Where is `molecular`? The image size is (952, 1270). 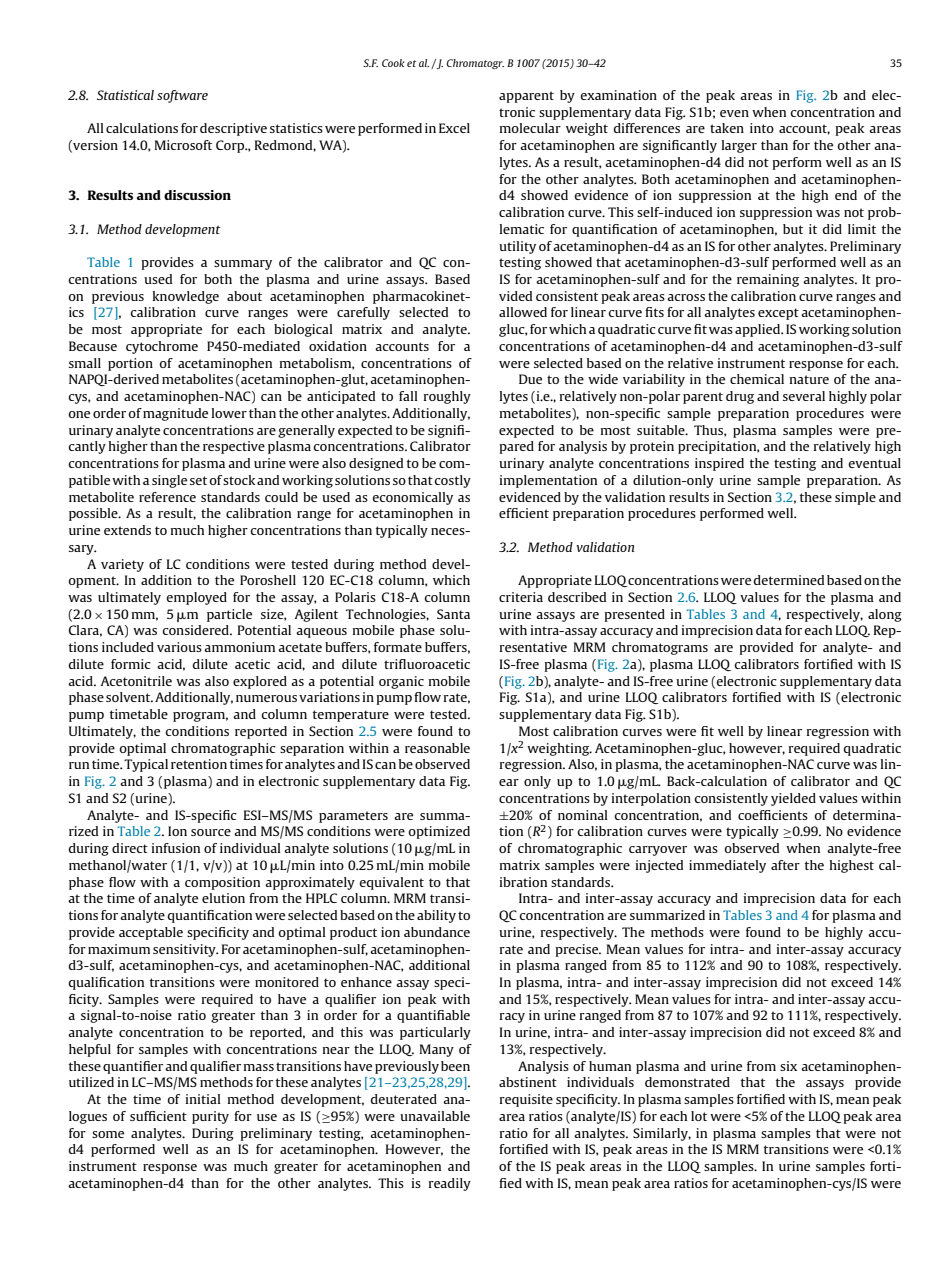 molecular is located at coordinates (530, 128).
